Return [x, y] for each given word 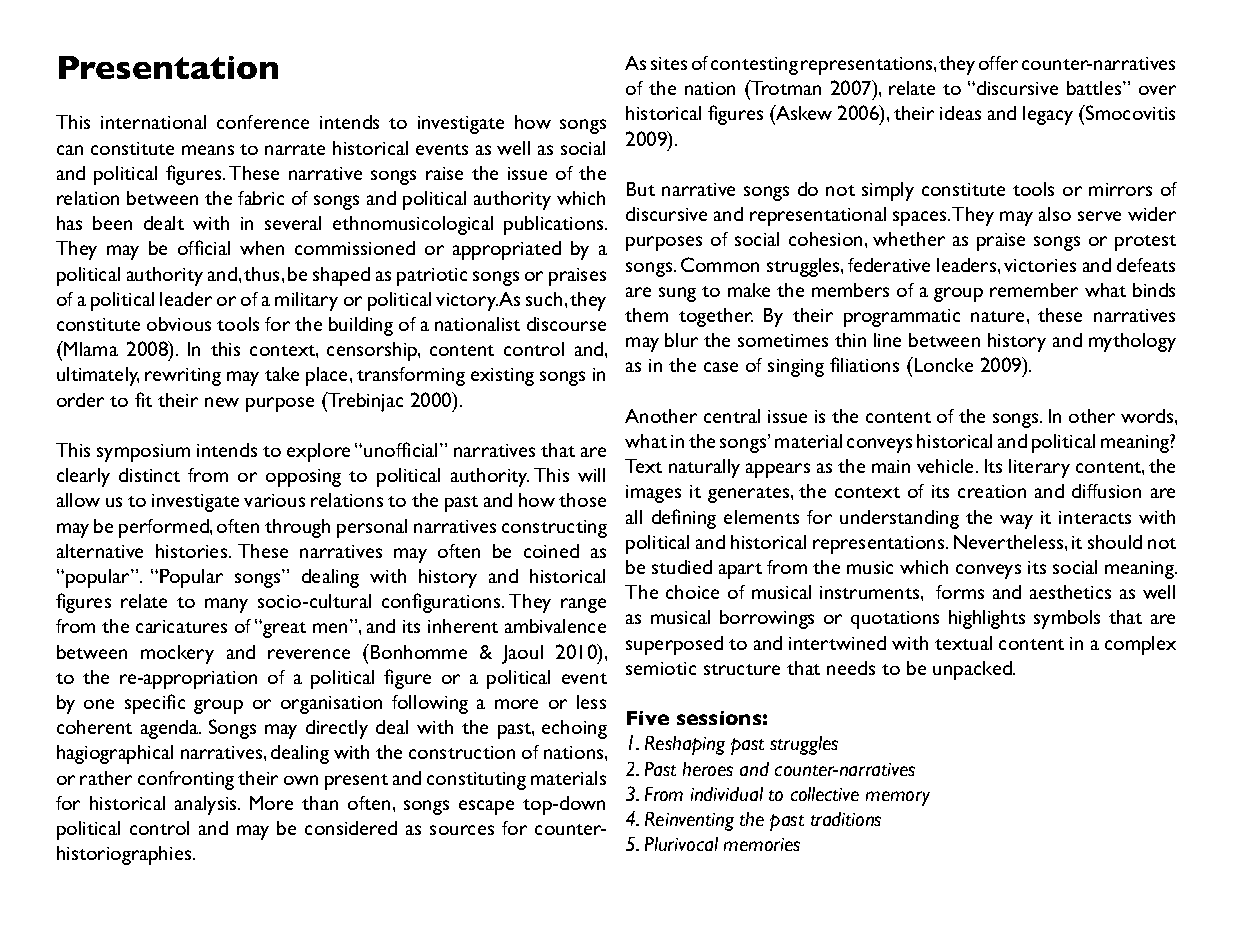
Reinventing [689, 821]
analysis [207, 805]
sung [677, 294]
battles [1095, 88]
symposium [143, 453]
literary [1039, 468]
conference [263, 122]
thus [263, 274]
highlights [987, 619]
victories [1040, 265]
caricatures [181, 626]
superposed [674, 645]
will [591, 475]
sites [669, 63]
